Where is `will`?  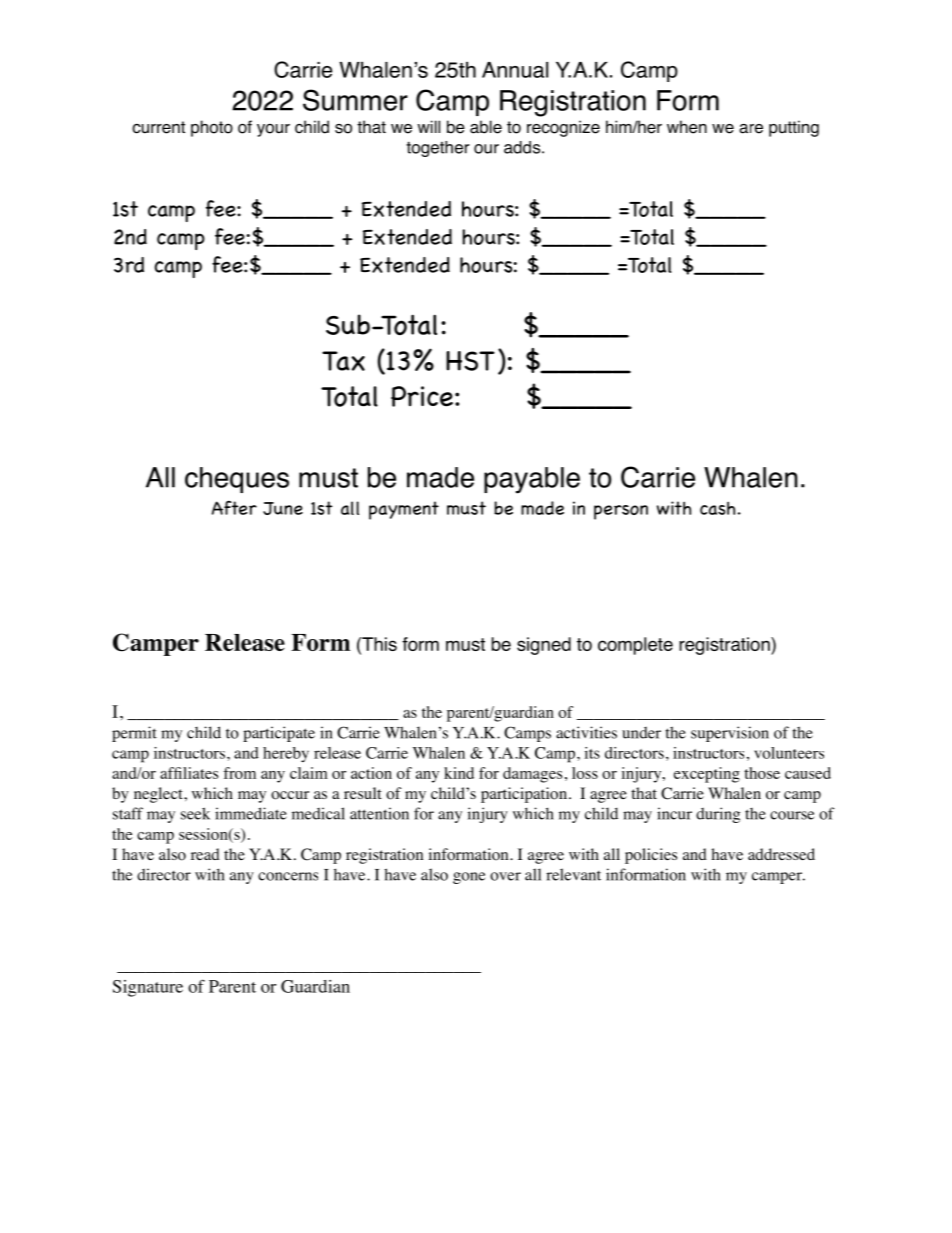 will is located at coordinates (428, 126).
